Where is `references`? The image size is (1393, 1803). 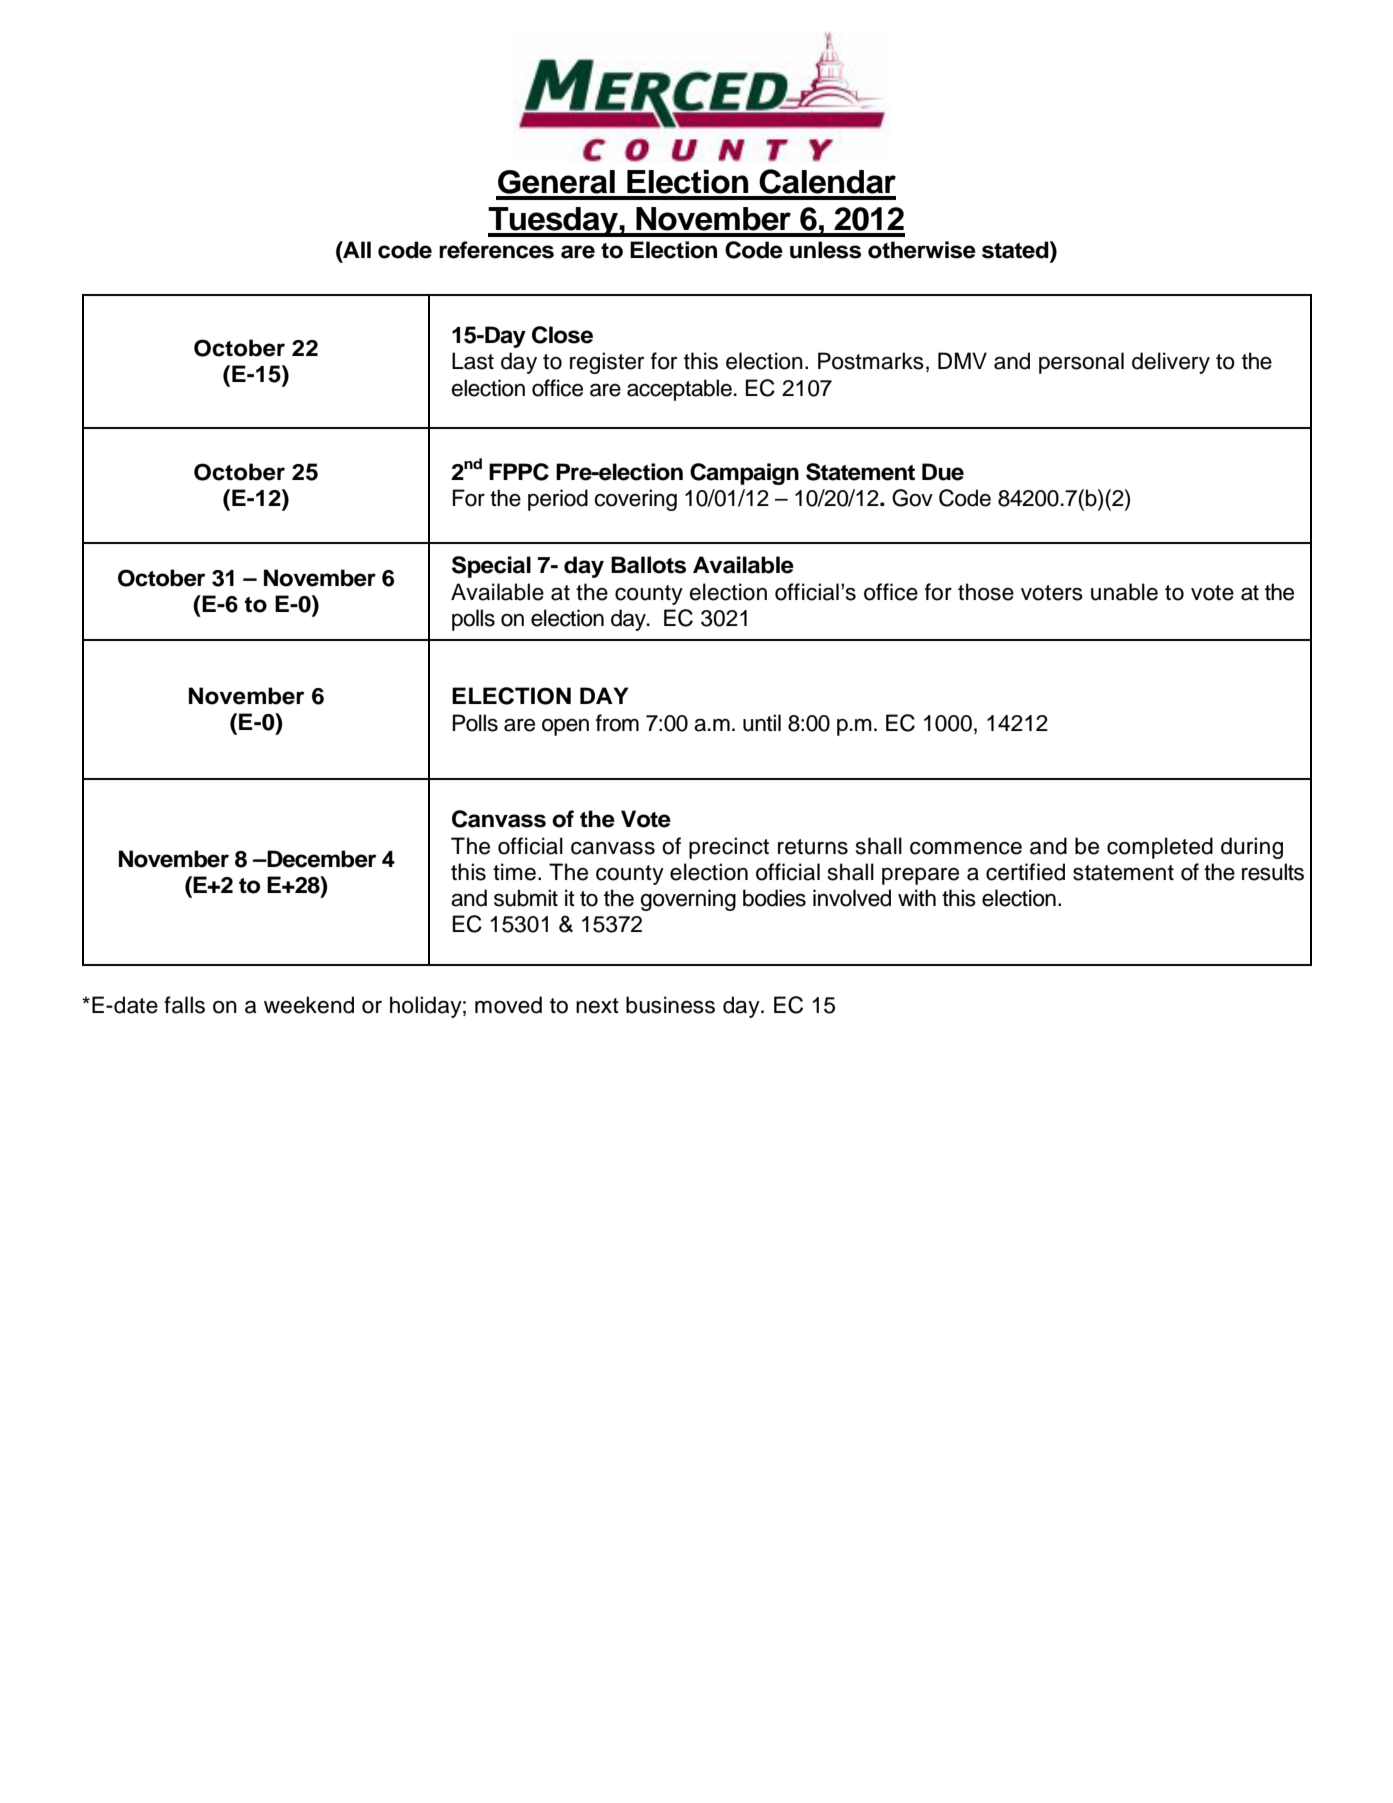 references is located at coordinates (496, 250).
